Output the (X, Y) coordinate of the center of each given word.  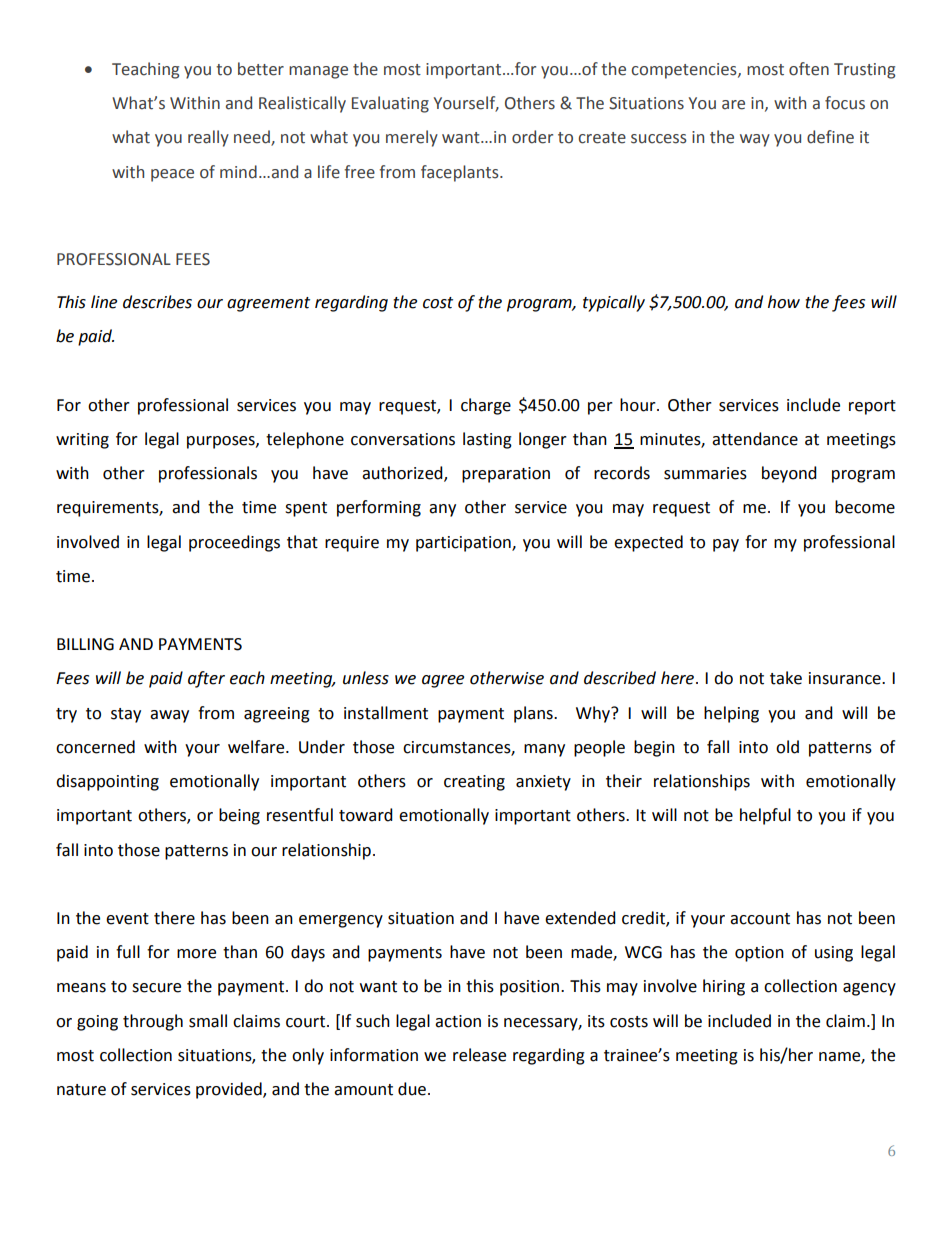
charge (486, 406)
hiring (724, 987)
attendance (755, 439)
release (479, 1055)
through (153, 1022)
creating (474, 783)
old (787, 747)
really (208, 138)
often (809, 69)
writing (82, 441)
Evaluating (390, 104)
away (169, 716)
